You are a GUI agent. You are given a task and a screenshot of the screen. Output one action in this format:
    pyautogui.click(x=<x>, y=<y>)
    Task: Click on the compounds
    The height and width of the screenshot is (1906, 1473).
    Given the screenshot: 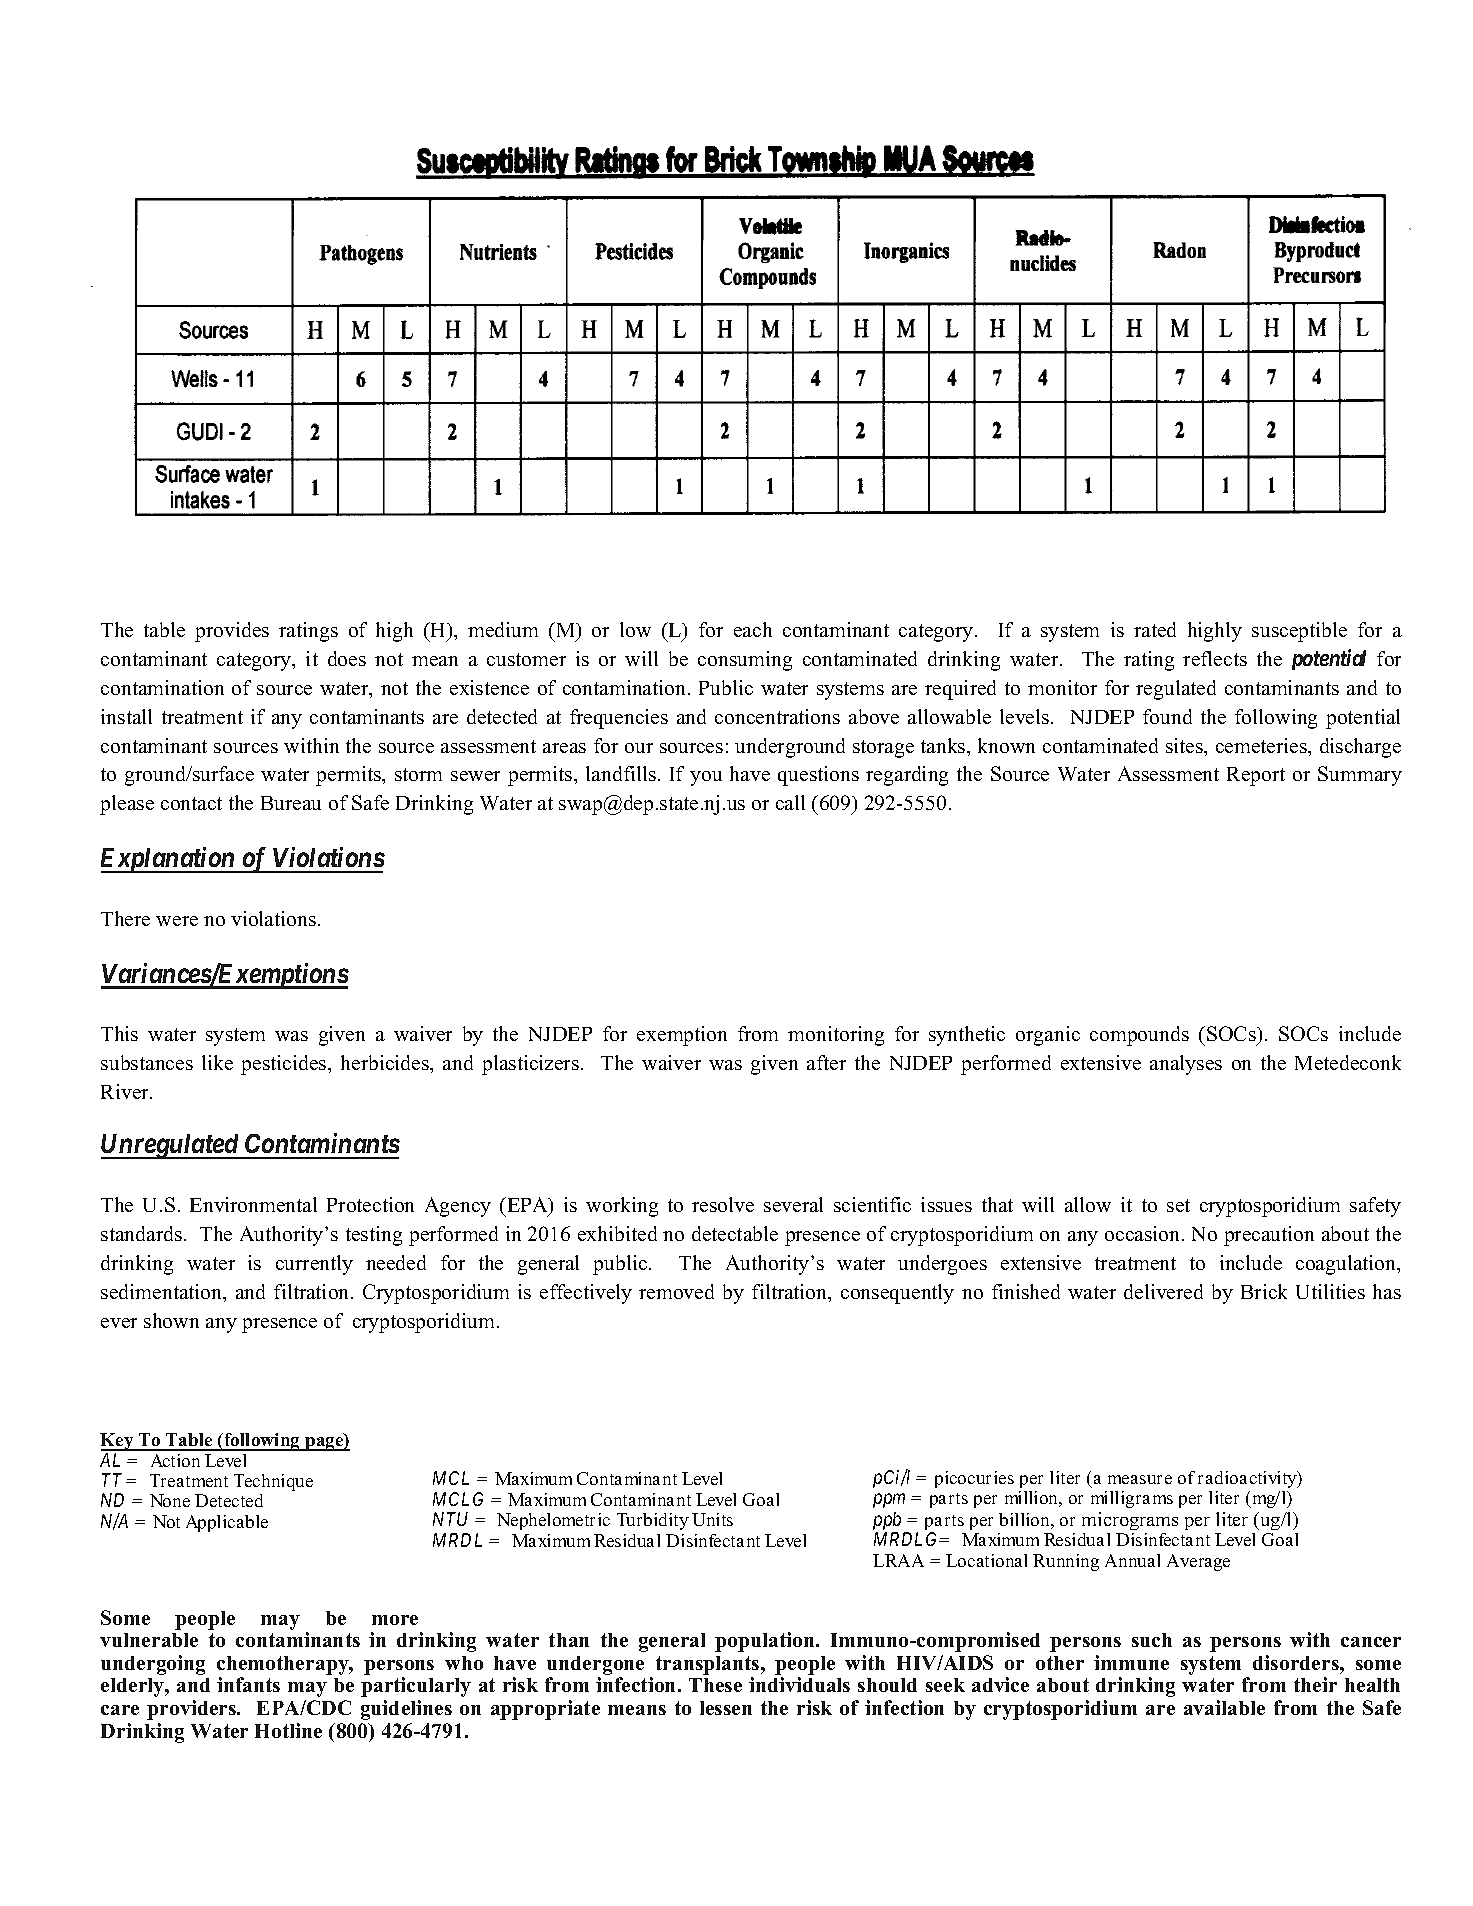 What is the action you would take?
    pyautogui.click(x=1139, y=1036)
